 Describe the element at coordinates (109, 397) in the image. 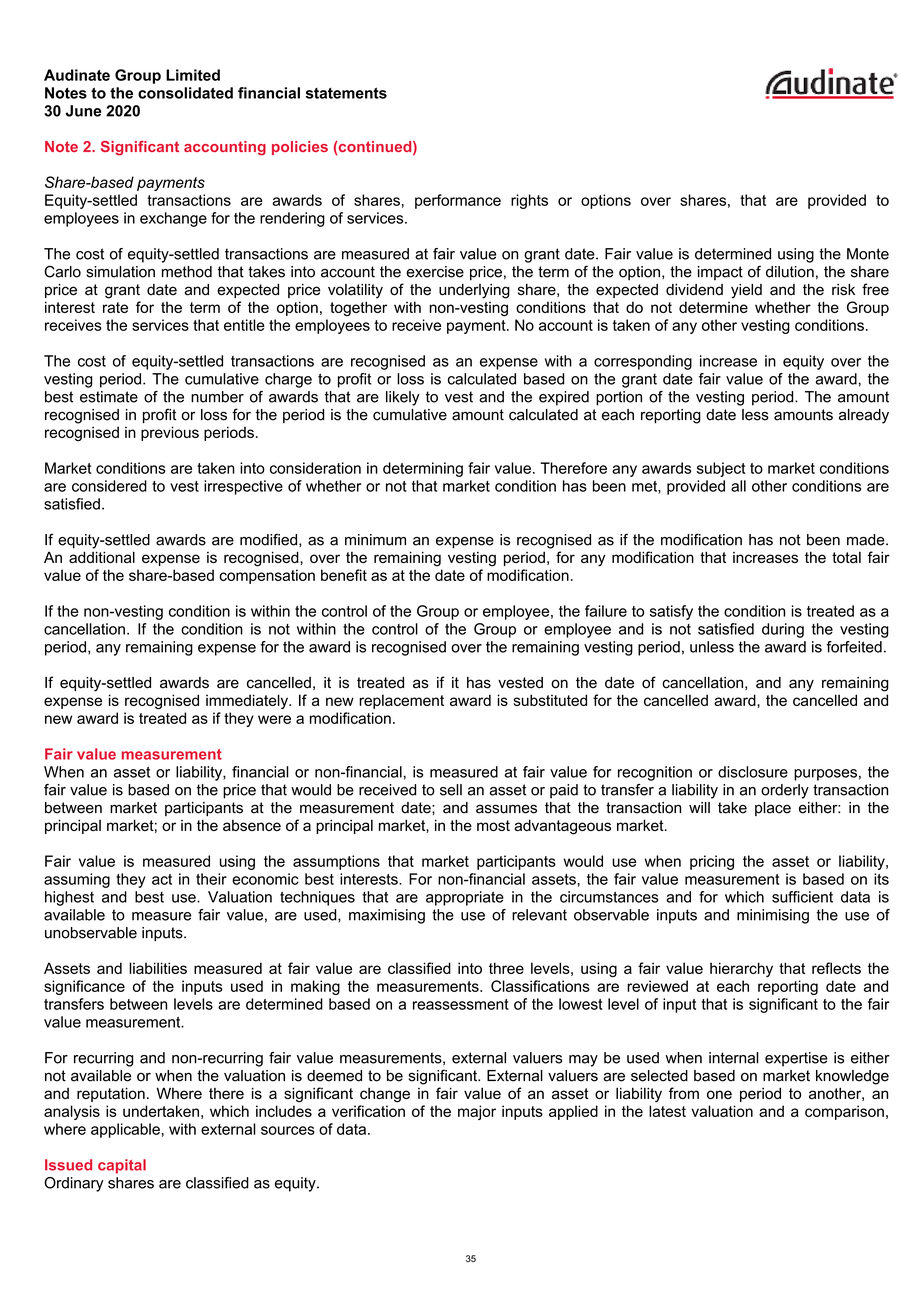

I see `estimate` at that location.
